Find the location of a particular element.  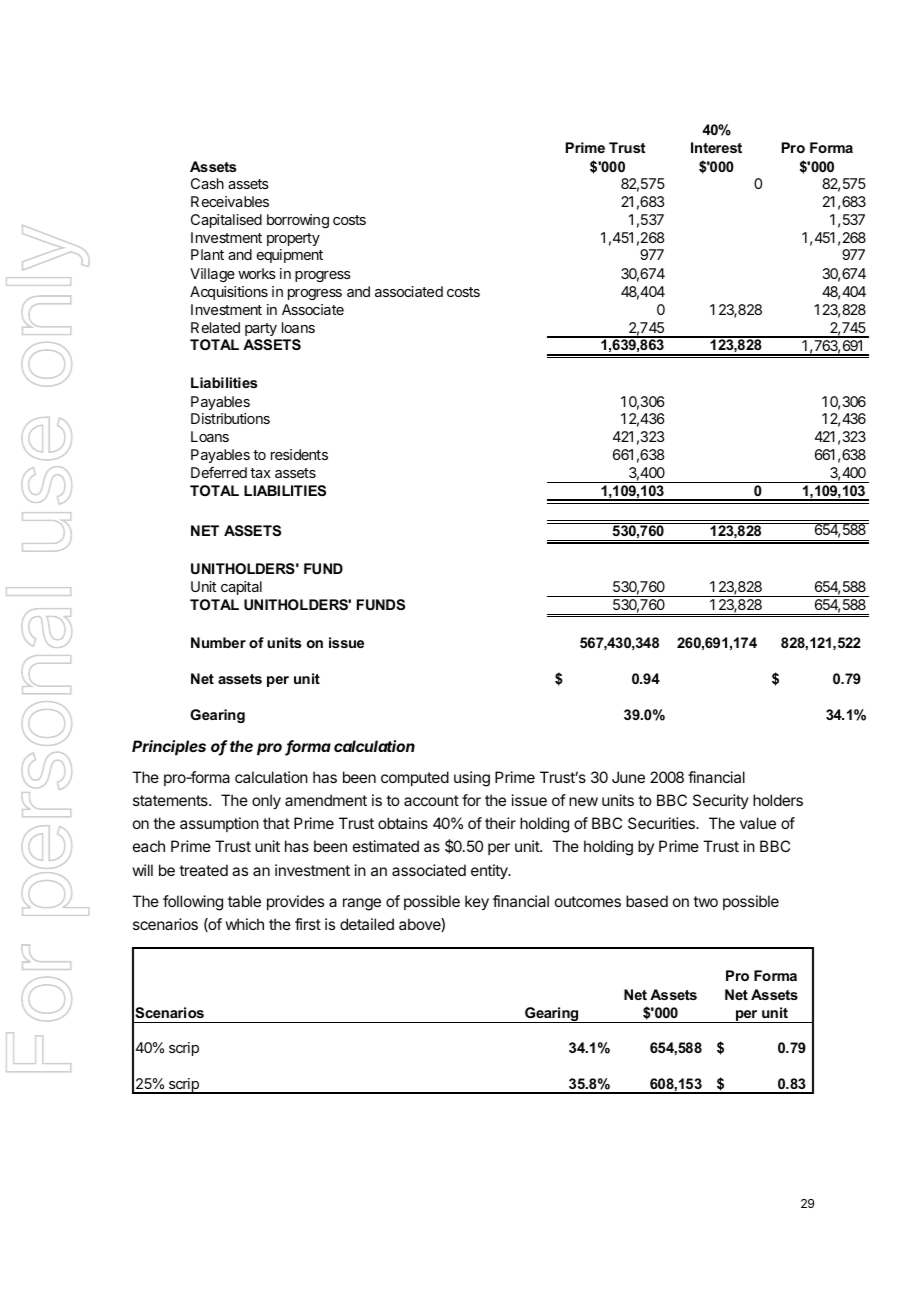

Cash is located at coordinates (207, 183).
